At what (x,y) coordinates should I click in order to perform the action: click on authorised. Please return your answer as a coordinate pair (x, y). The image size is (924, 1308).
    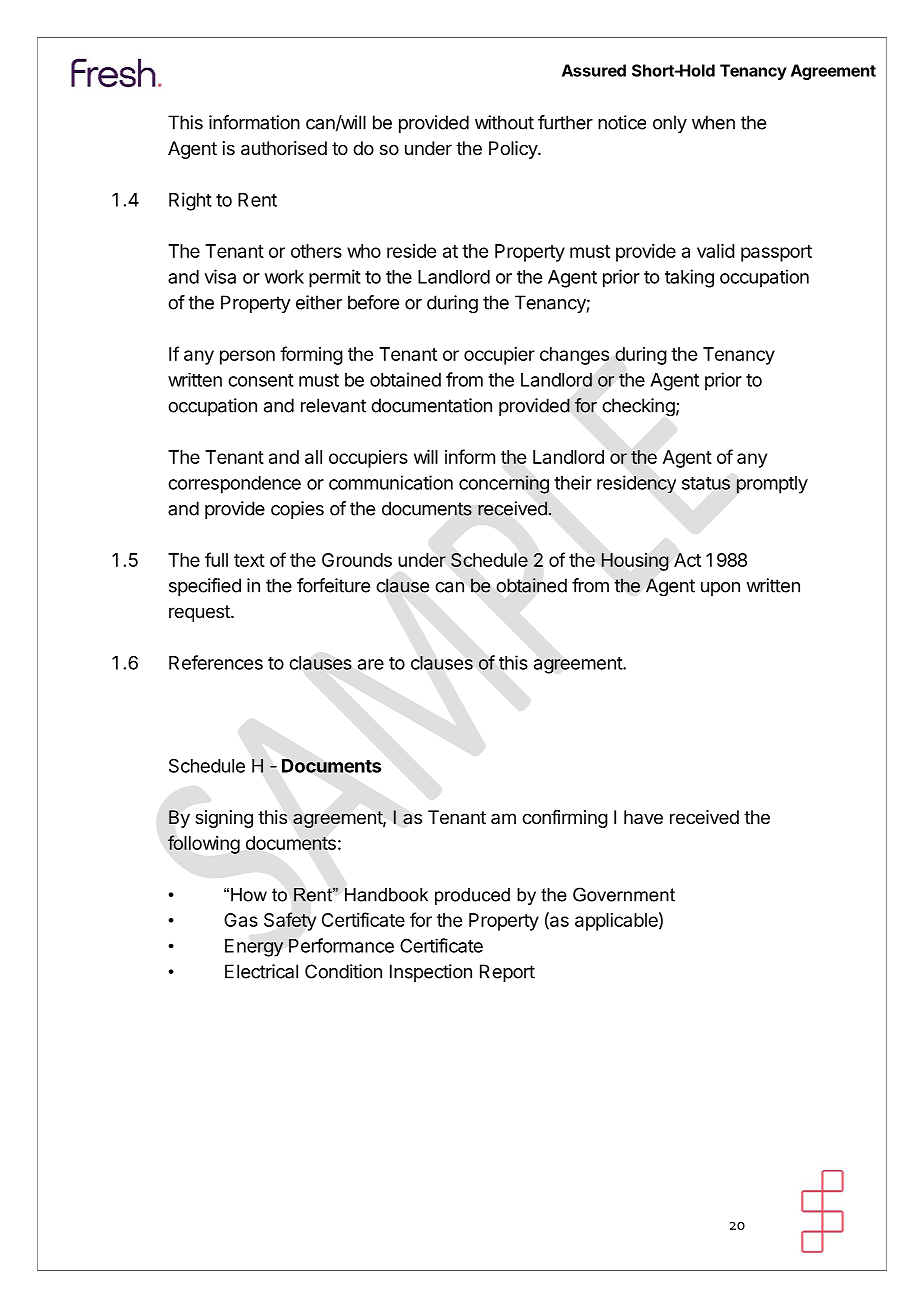
    Looking at the image, I should click on (284, 148).
